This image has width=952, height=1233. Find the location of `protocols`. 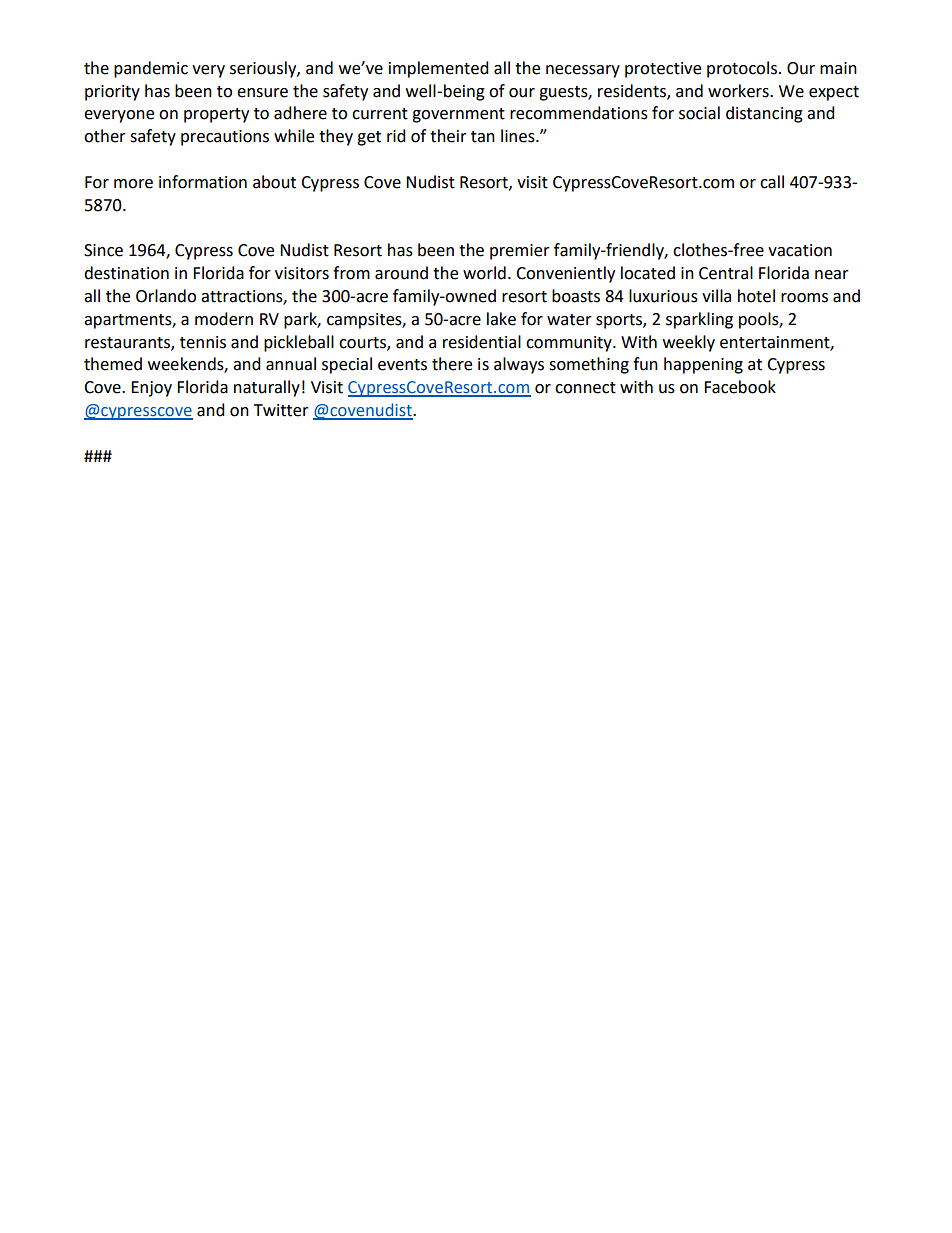

protocols is located at coordinates (742, 69).
